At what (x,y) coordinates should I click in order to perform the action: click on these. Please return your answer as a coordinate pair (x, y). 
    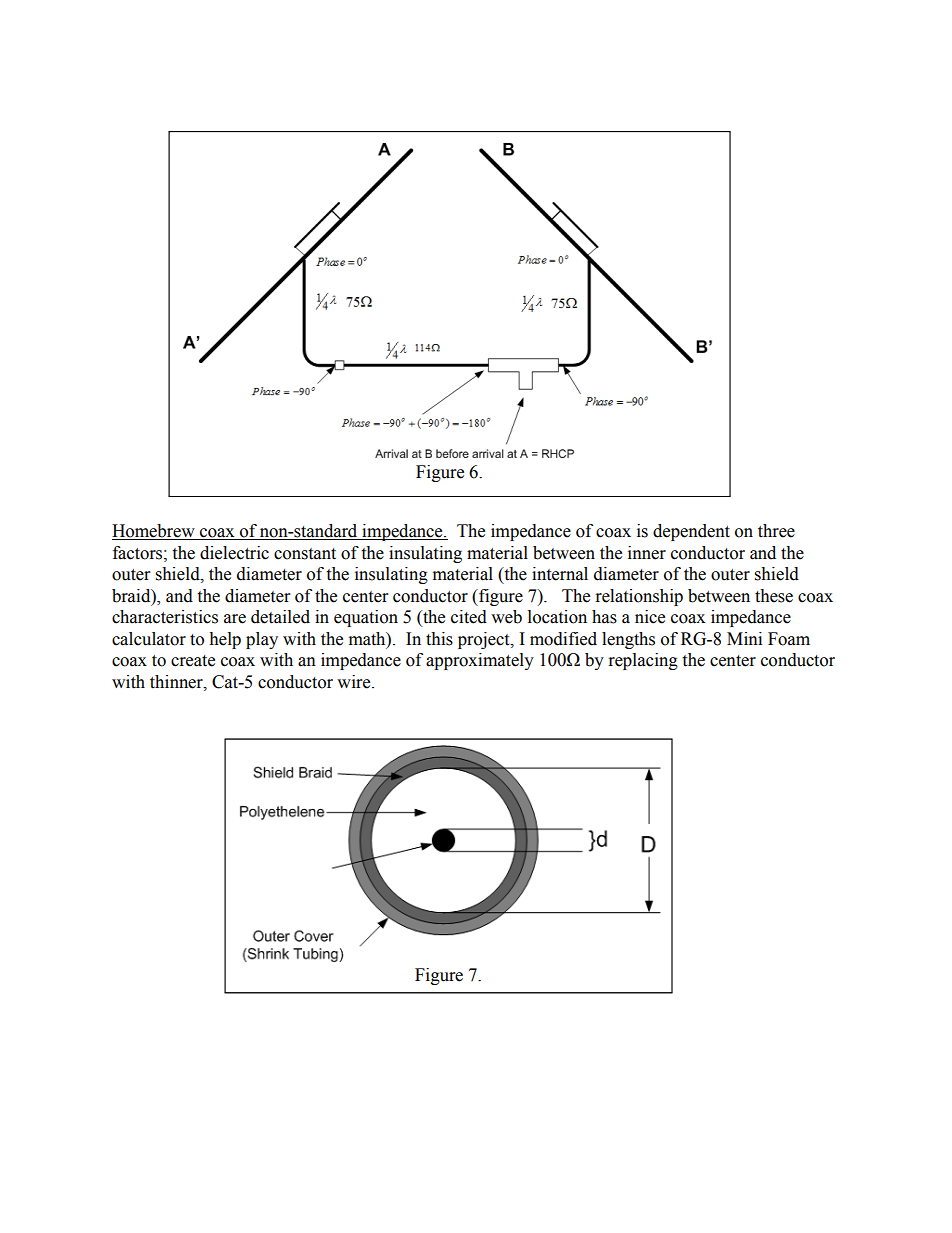
    Looking at the image, I should click on (774, 596).
